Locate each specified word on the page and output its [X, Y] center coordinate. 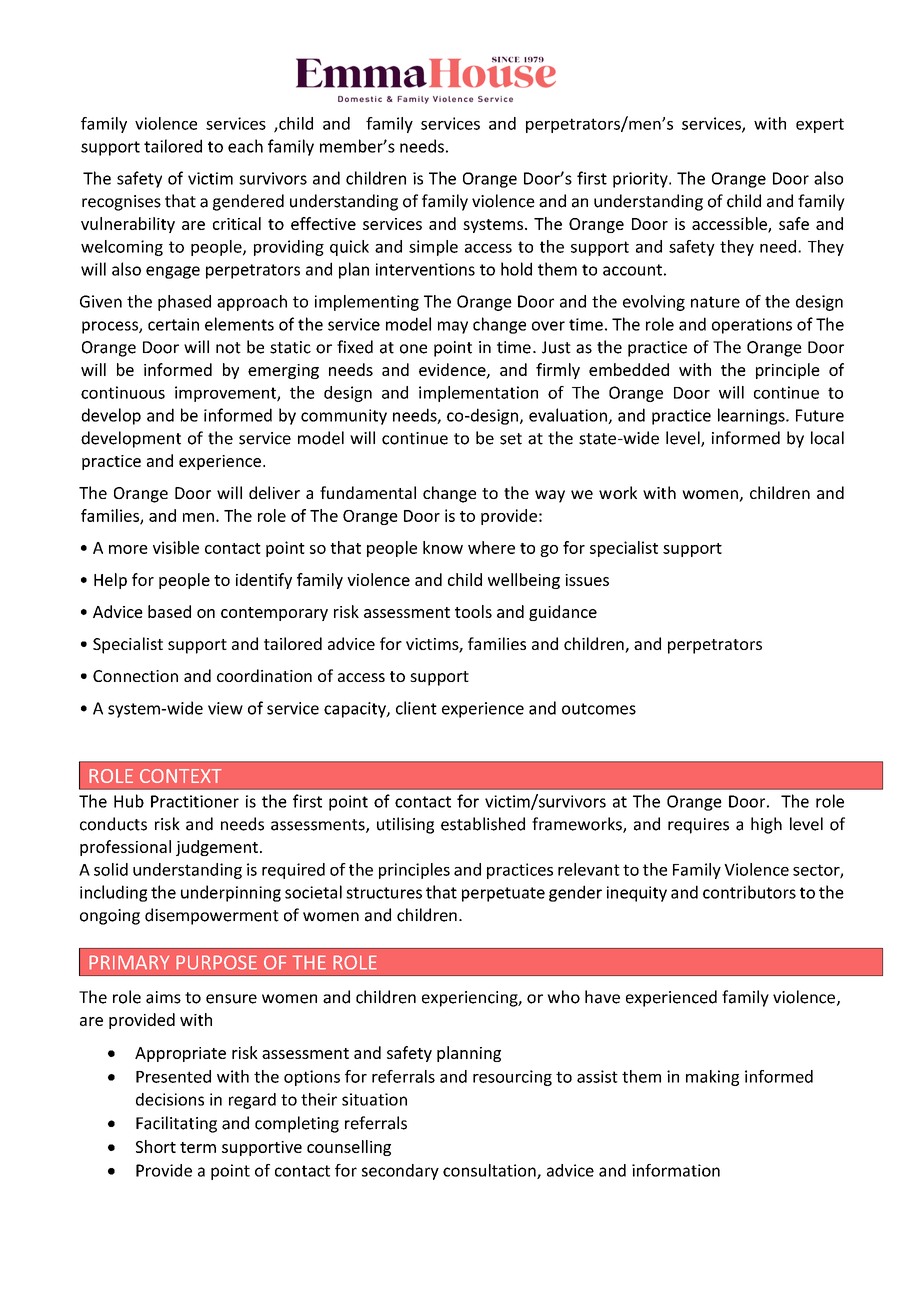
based [169, 611]
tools [473, 611]
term [198, 1147]
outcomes [599, 709]
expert [820, 125]
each [245, 146]
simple [433, 248]
